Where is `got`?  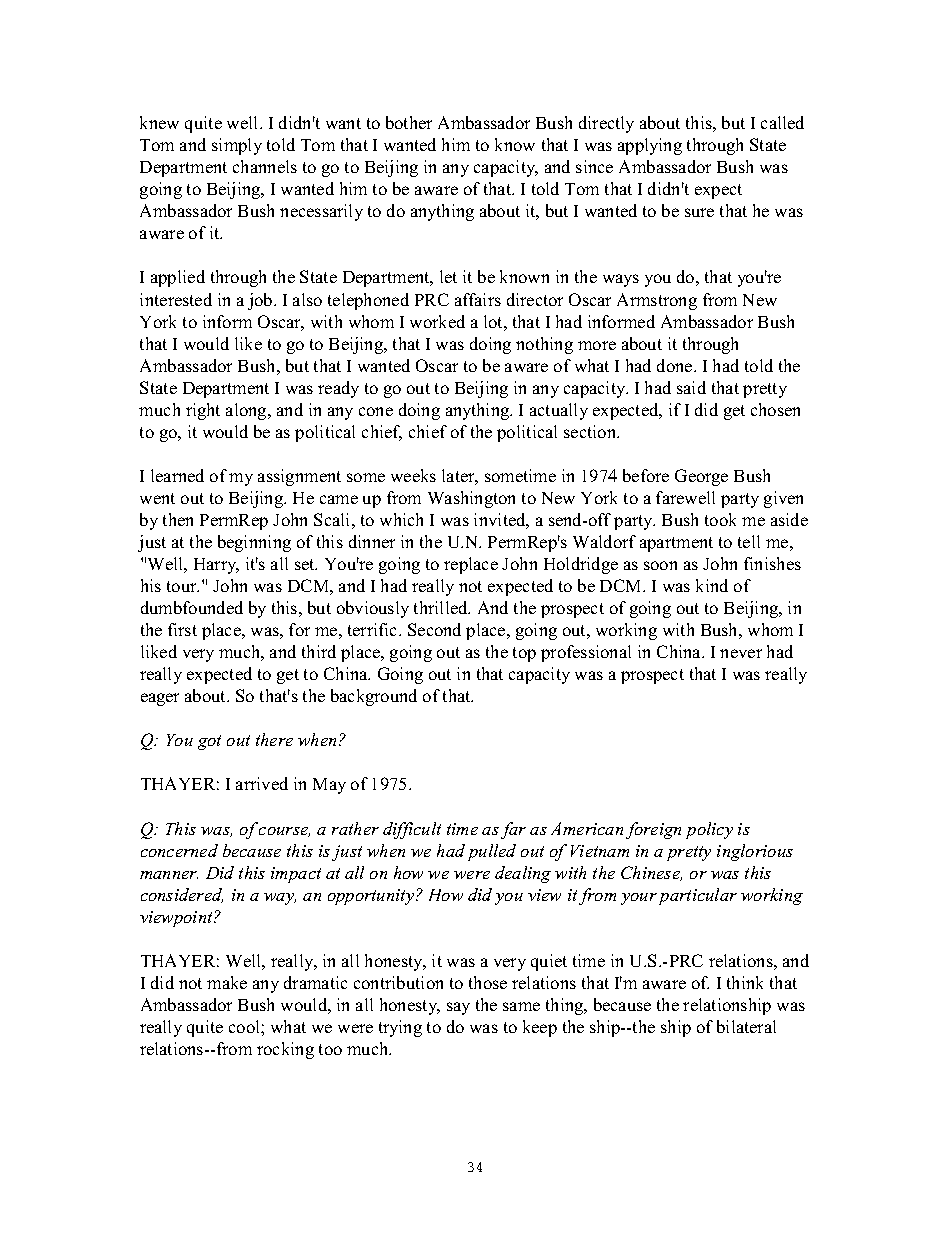 got is located at coordinates (209, 742).
